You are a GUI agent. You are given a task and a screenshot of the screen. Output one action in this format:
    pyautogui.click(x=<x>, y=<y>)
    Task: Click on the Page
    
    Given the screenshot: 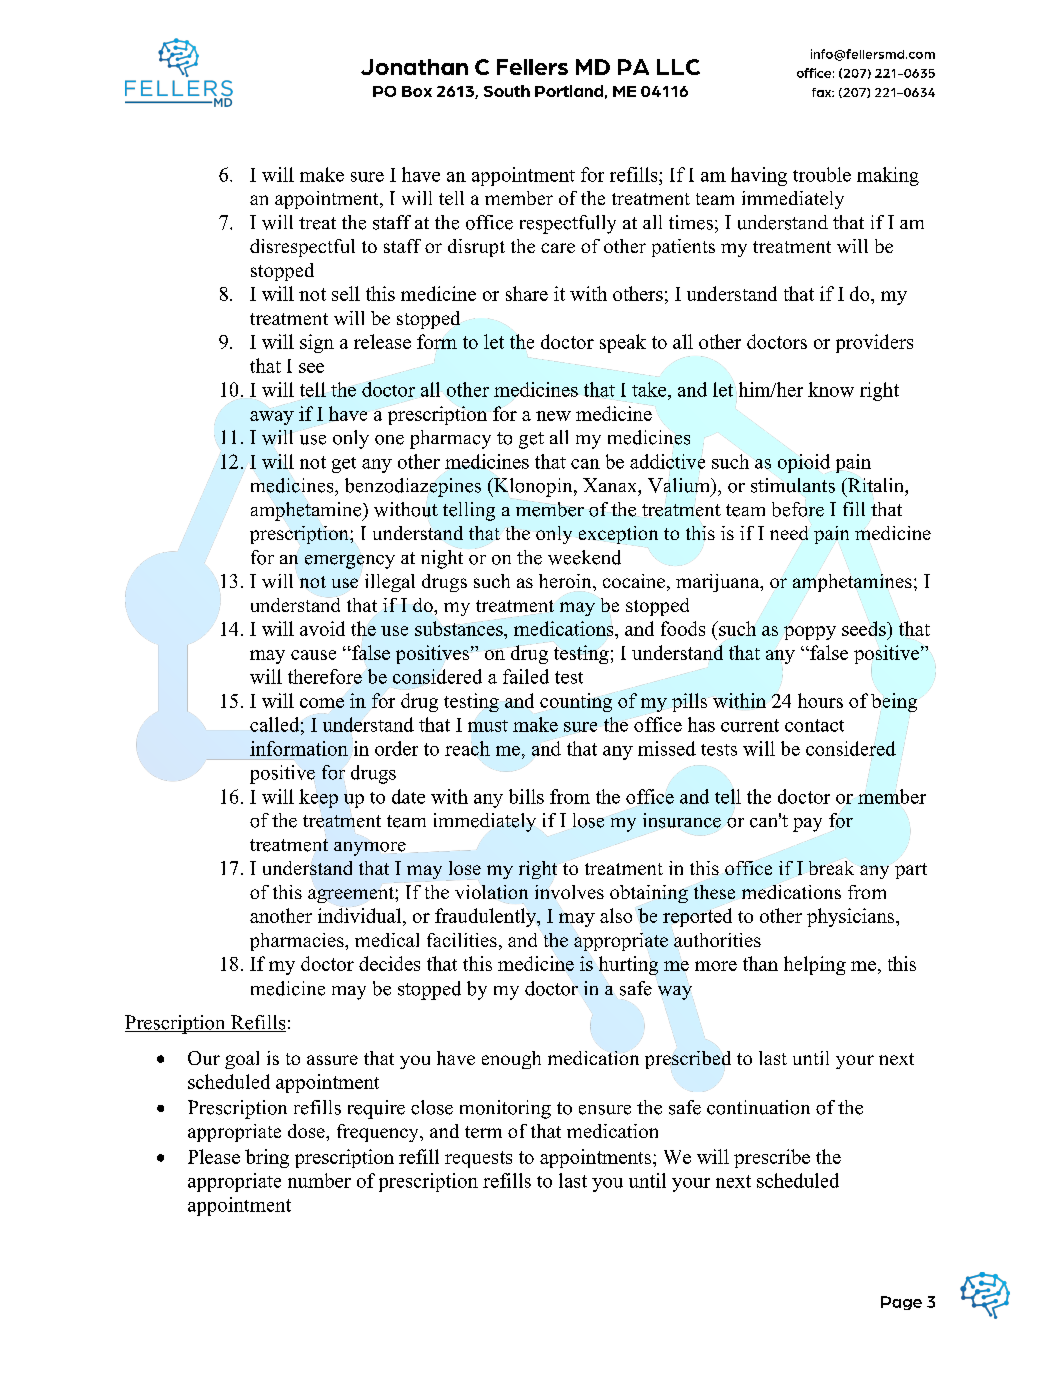 What is the action you would take?
    pyautogui.click(x=901, y=1303)
